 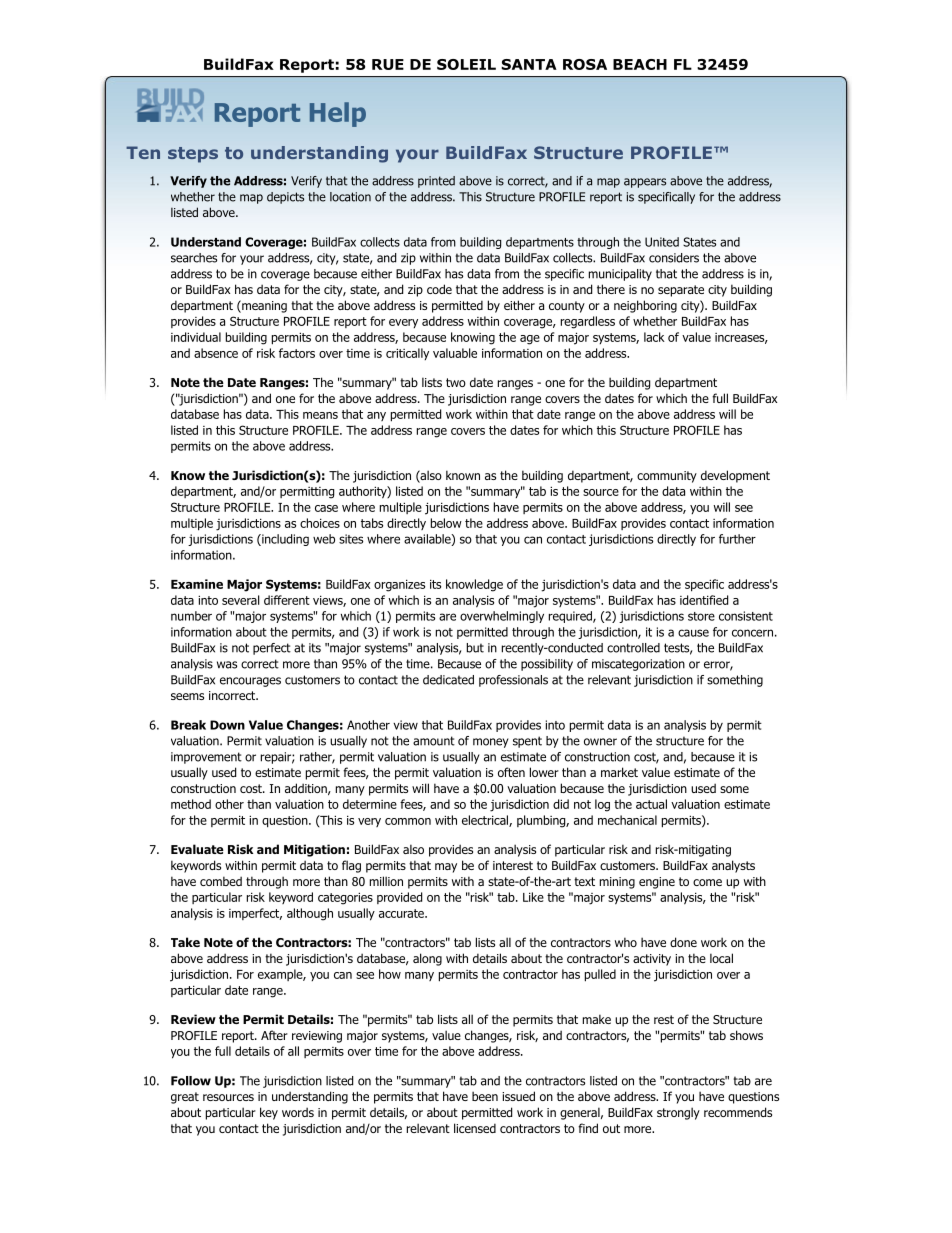 What do you see at coordinates (446, 868) in the page?
I see `may` at bounding box center [446, 868].
